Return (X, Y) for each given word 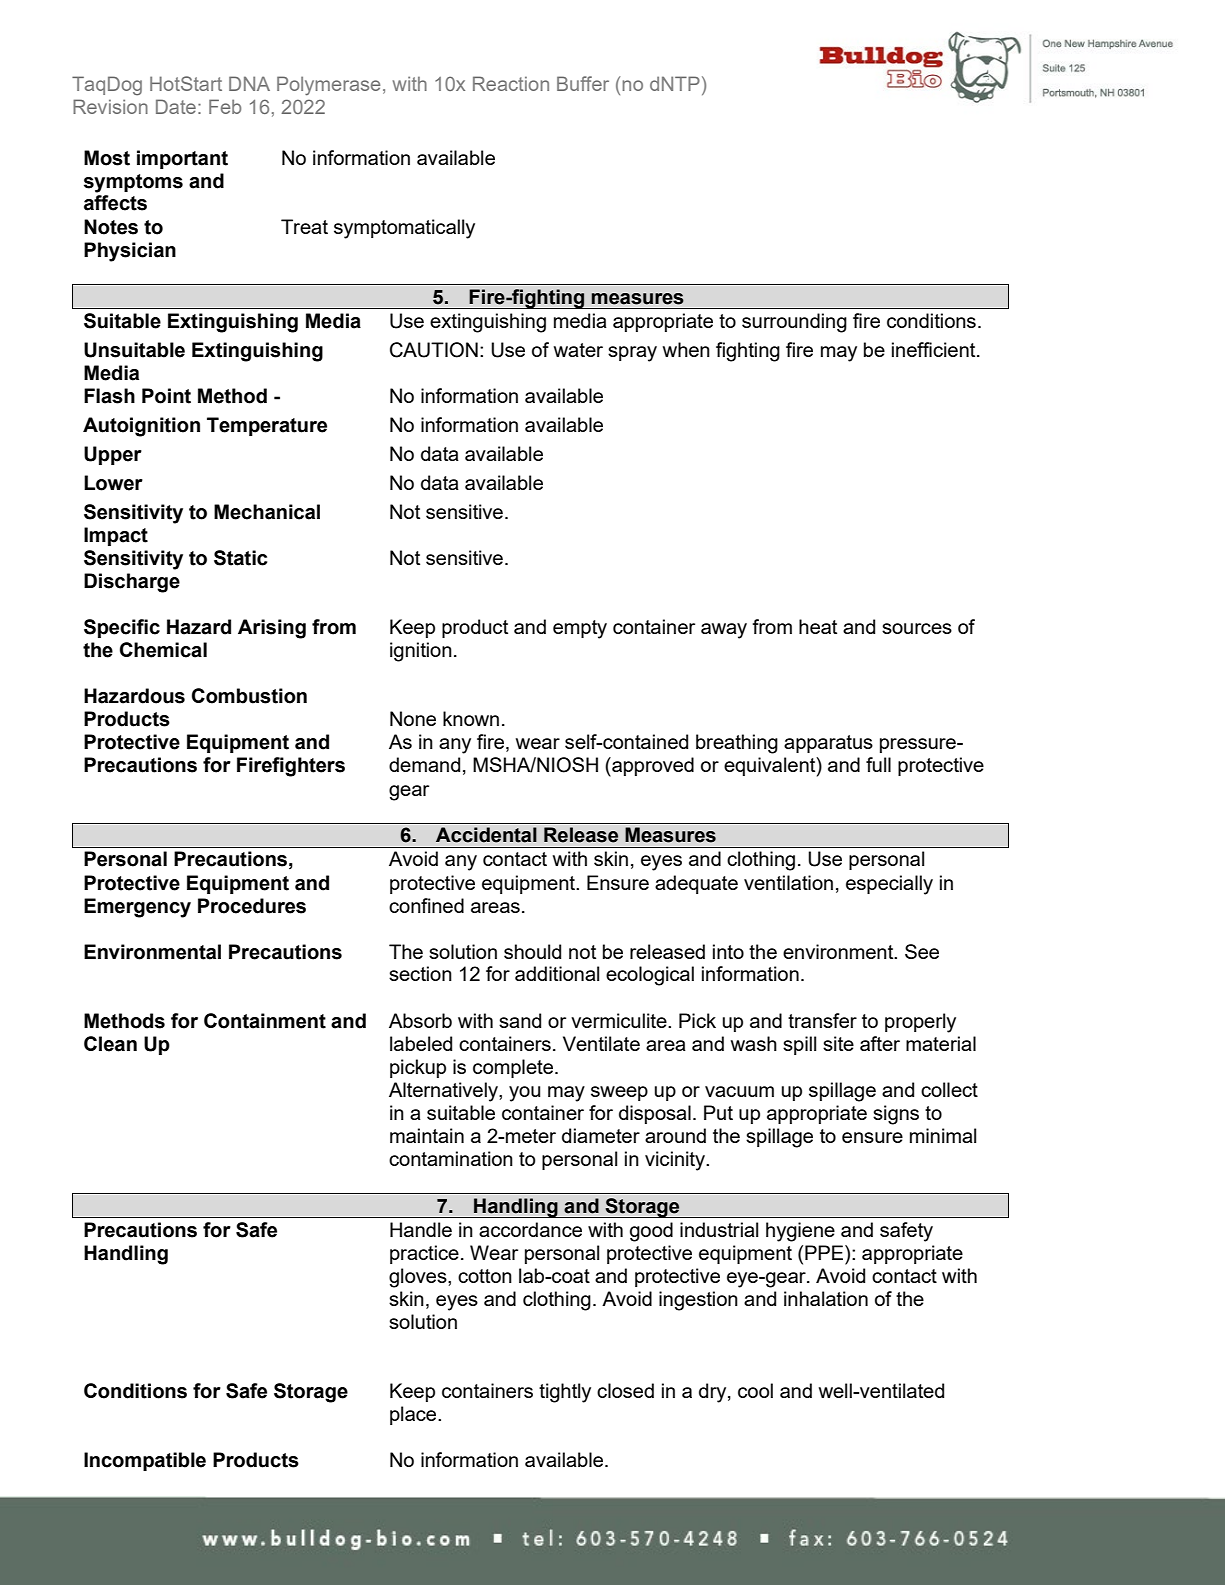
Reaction (511, 83)
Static (240, 558)
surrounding (794, 323)
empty (580, 629)
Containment (265, 1021)
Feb (225, 106)
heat (818, 626)
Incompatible (145, 1461)
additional (557, 973)
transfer (822, 1020)
